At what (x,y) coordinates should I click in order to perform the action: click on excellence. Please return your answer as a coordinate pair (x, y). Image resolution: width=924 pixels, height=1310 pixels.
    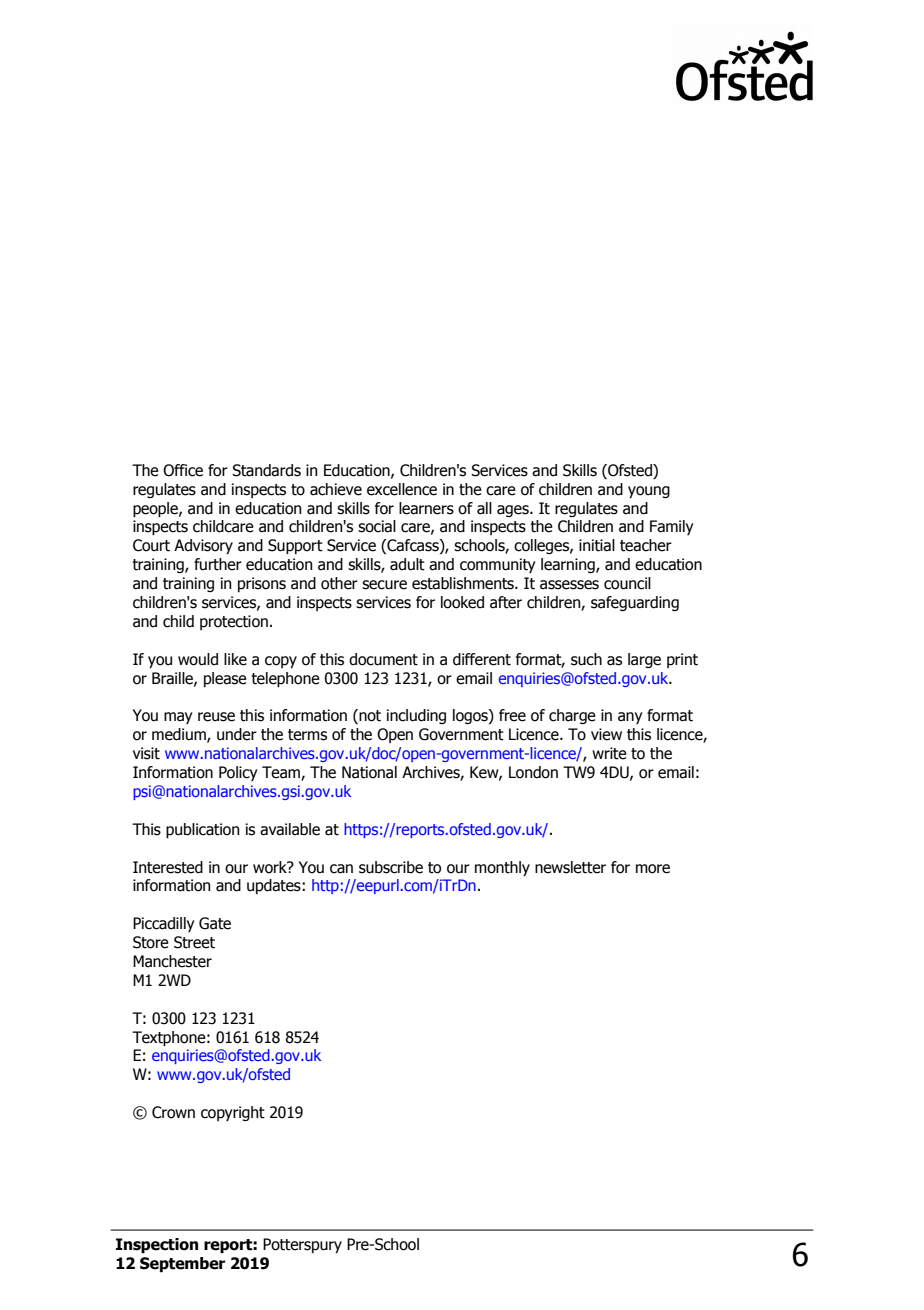
    Looking at the image, I should click on (402, 489).
